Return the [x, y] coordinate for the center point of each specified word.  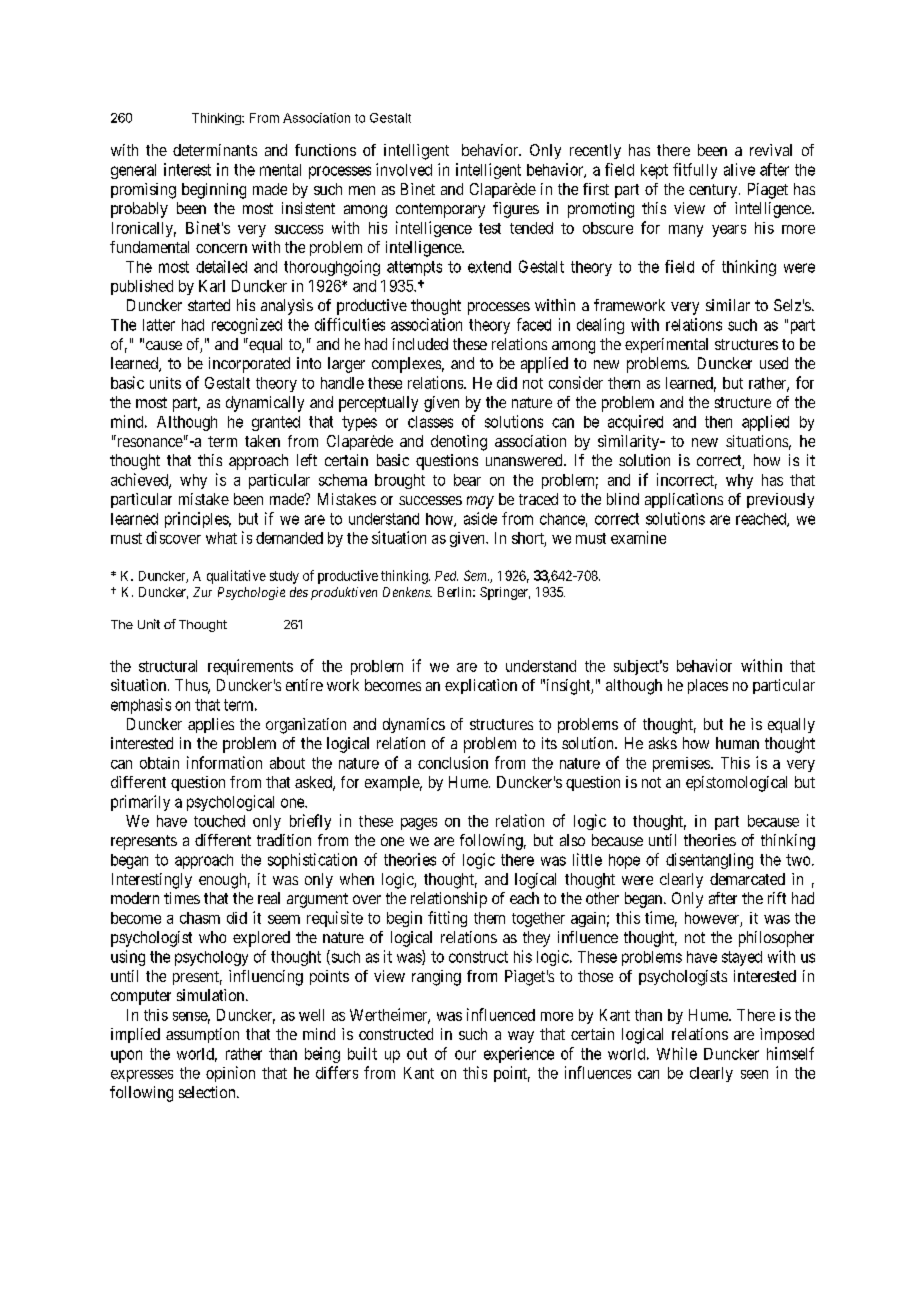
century [714, 191]
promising [143, 191]
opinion [230, 1074]
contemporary [440, 210]
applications [684, 500]
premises [681, 764]
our [465, 1055]
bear [467, 480]
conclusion [453, 762]
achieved [140, 480]
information [224, 762]
